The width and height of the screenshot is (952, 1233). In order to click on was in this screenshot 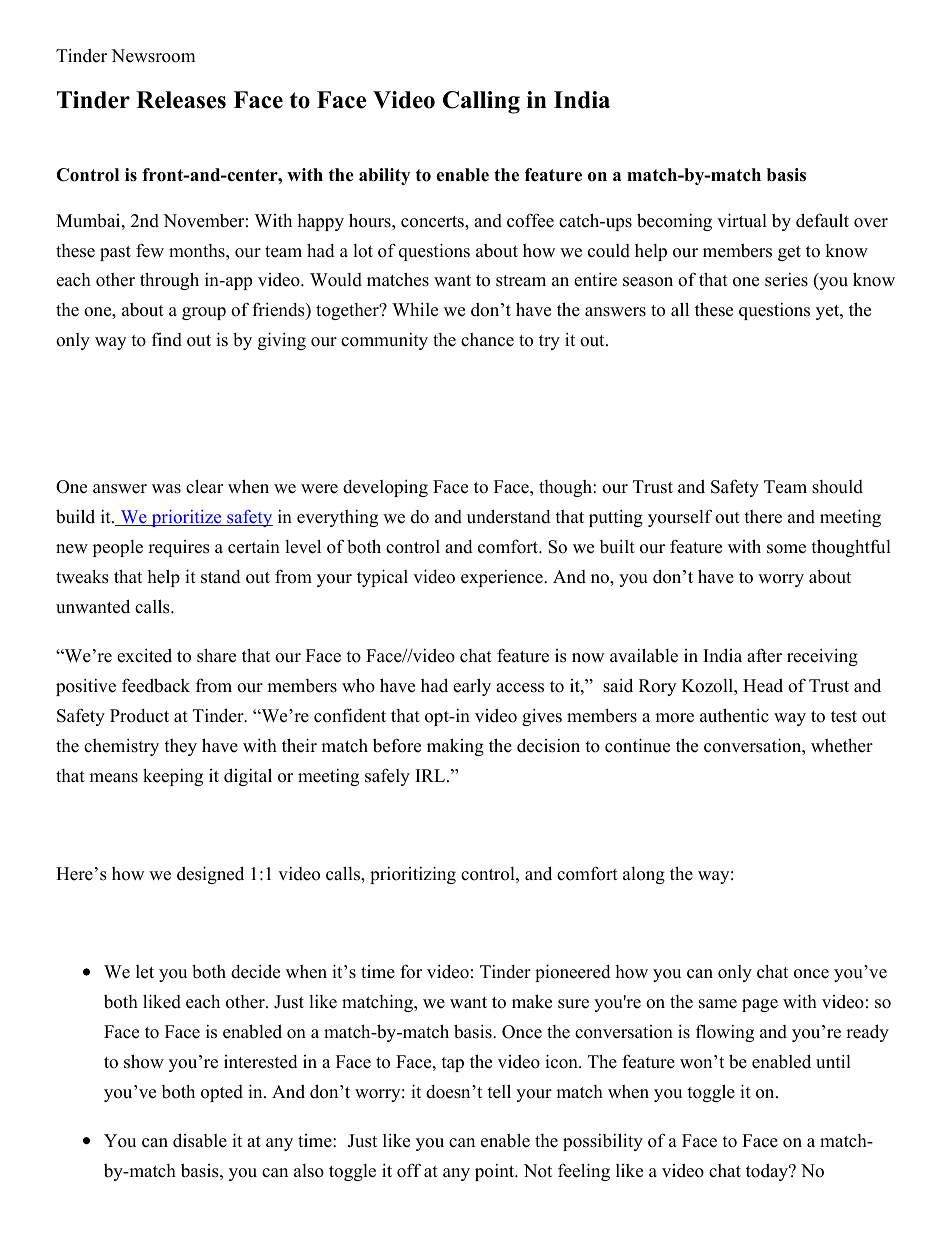, I will do `click(166, 489)`.
